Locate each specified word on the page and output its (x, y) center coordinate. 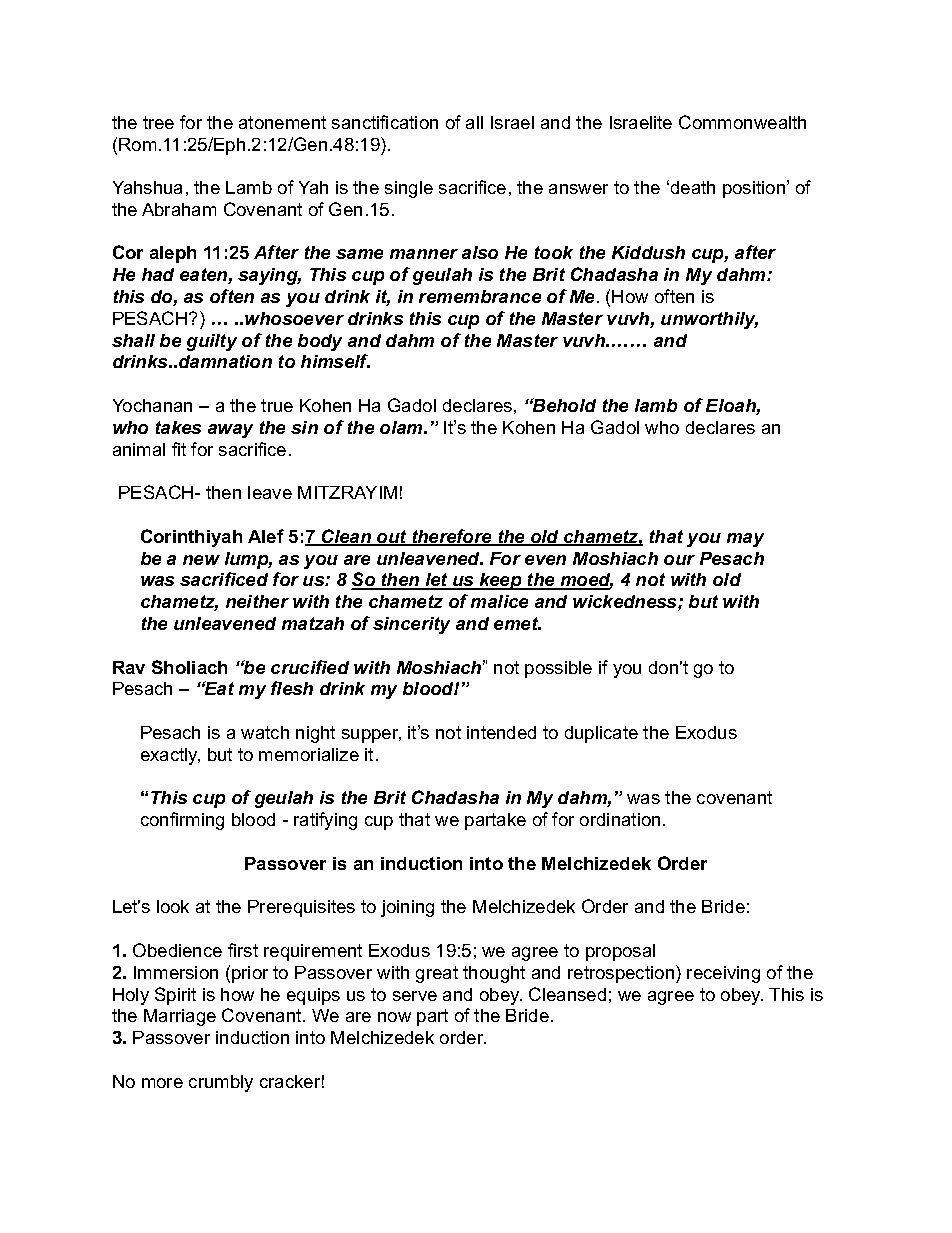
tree (158, 122)
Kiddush (648, 252)
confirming (182, 821)
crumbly (221, 1083)
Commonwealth (742, 122)
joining (407, 908)
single (409, 189)
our (679, 560)
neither (257, 601)
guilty (212, 342)
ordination (620, 819)
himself (335, 361)
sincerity (411, 625)
